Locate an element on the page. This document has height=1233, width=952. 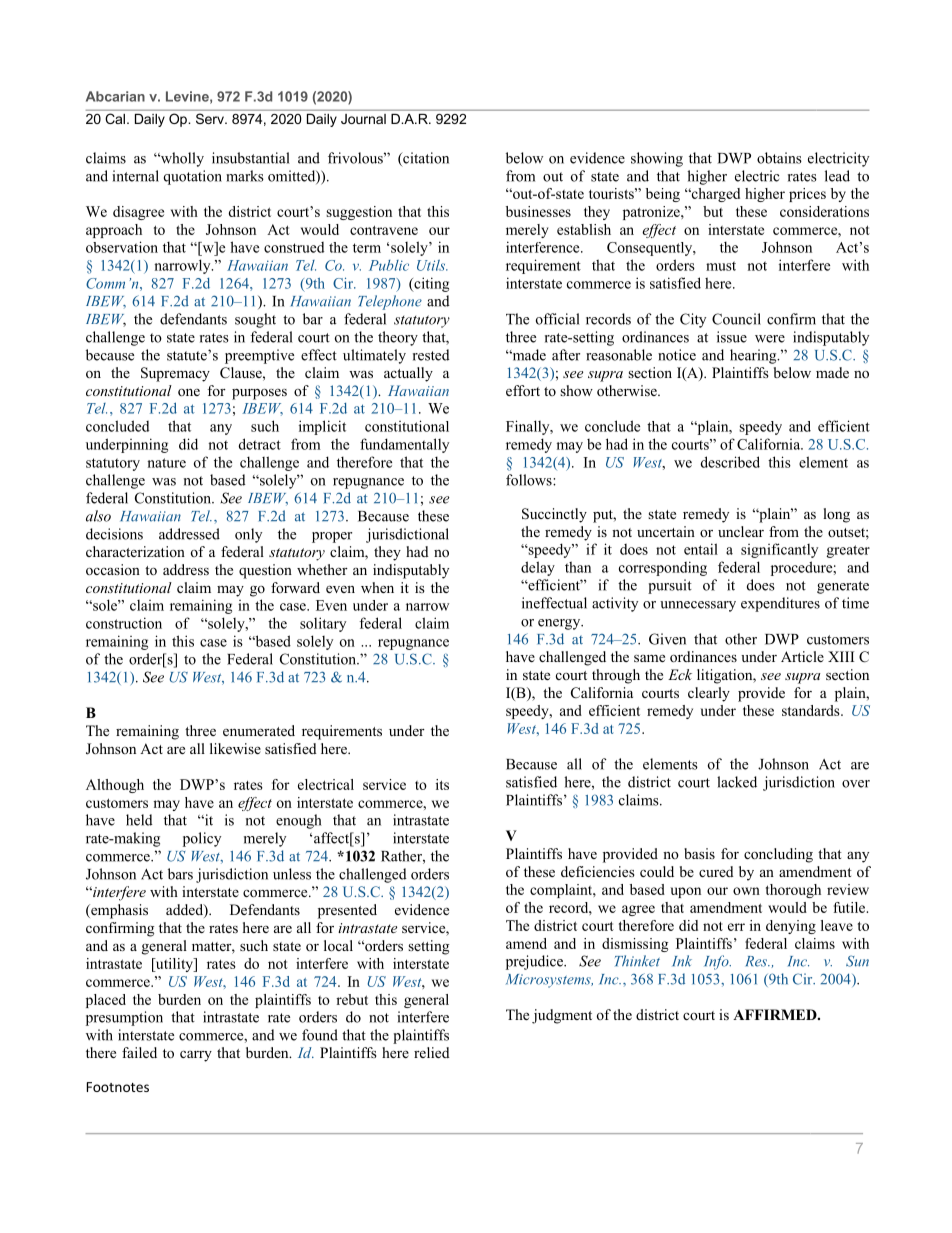
obtains is located at coordinates (779, 158).
